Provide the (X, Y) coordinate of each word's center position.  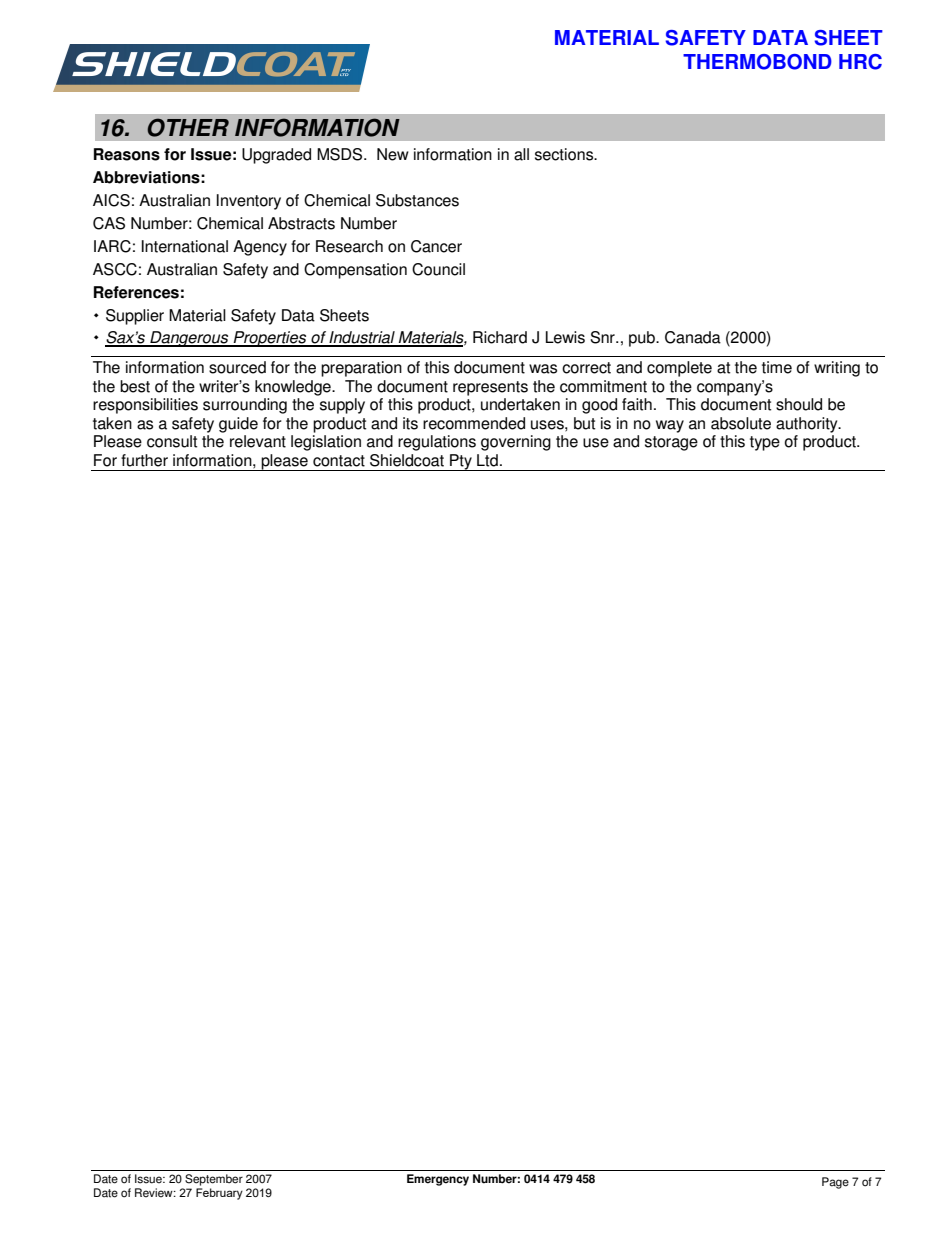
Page (835, 1183)
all (521, 154)
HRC (860, 62)
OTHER (188, 127)
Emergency (438, 1180)
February (219, 1194)
